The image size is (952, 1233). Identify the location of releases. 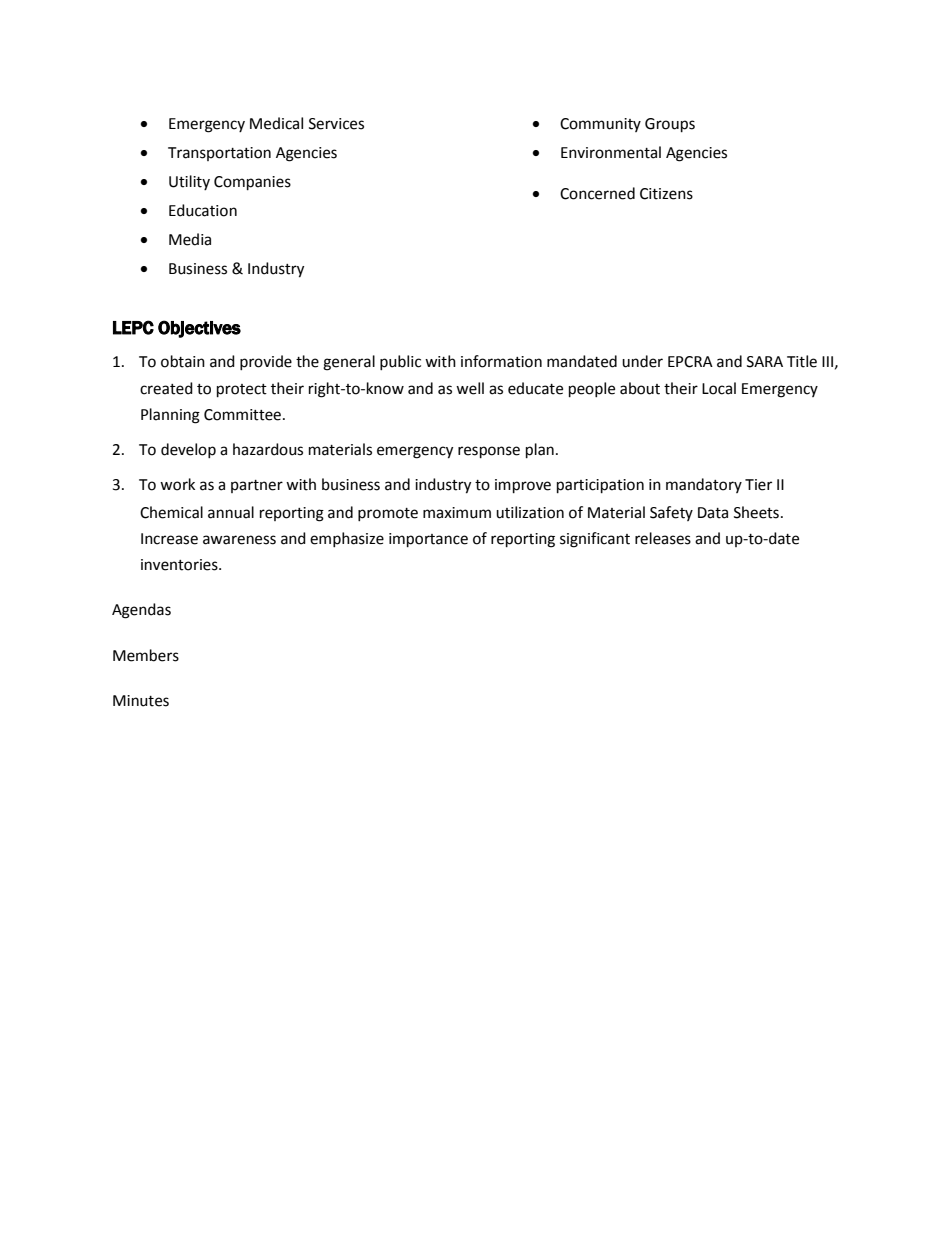
(663, 538).
